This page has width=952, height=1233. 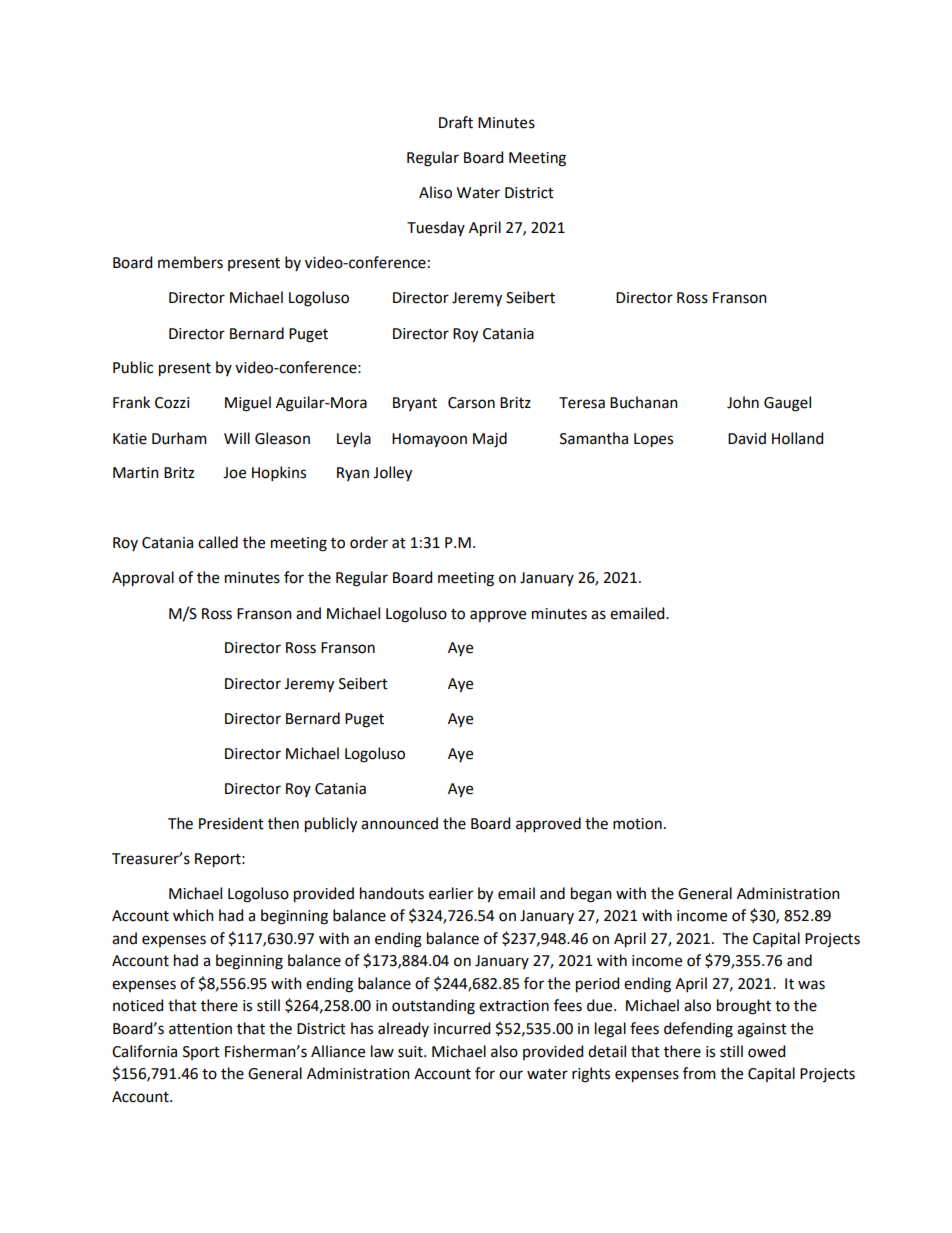 What do you see at coordinates (201, 1053) in the page?
I see `Sport` at bounding box center [201, 1053].
